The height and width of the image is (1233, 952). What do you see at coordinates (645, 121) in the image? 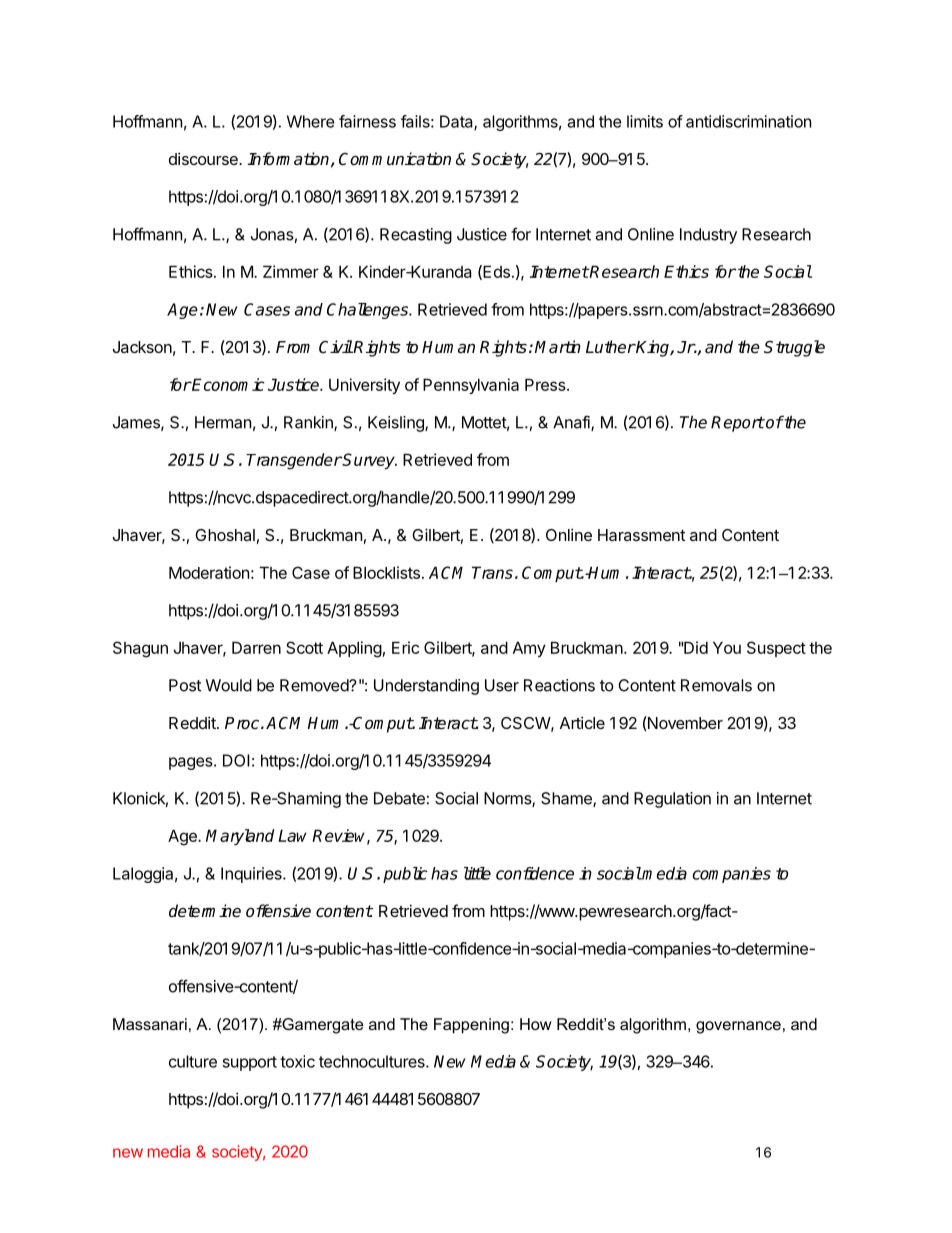
I see `limits` at bounding box center [645, 121].
